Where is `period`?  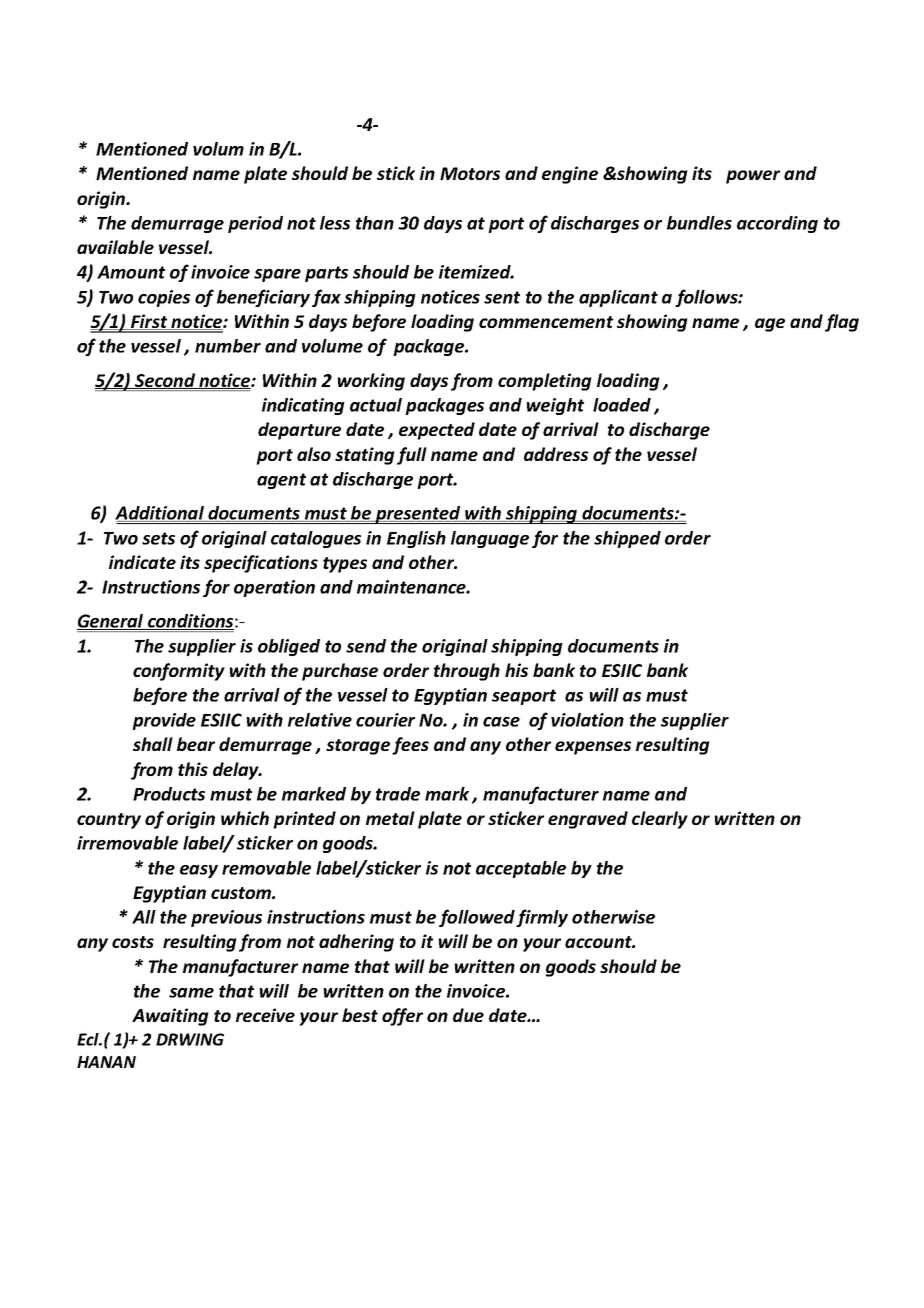 period is located at coordinates (255, 224).
